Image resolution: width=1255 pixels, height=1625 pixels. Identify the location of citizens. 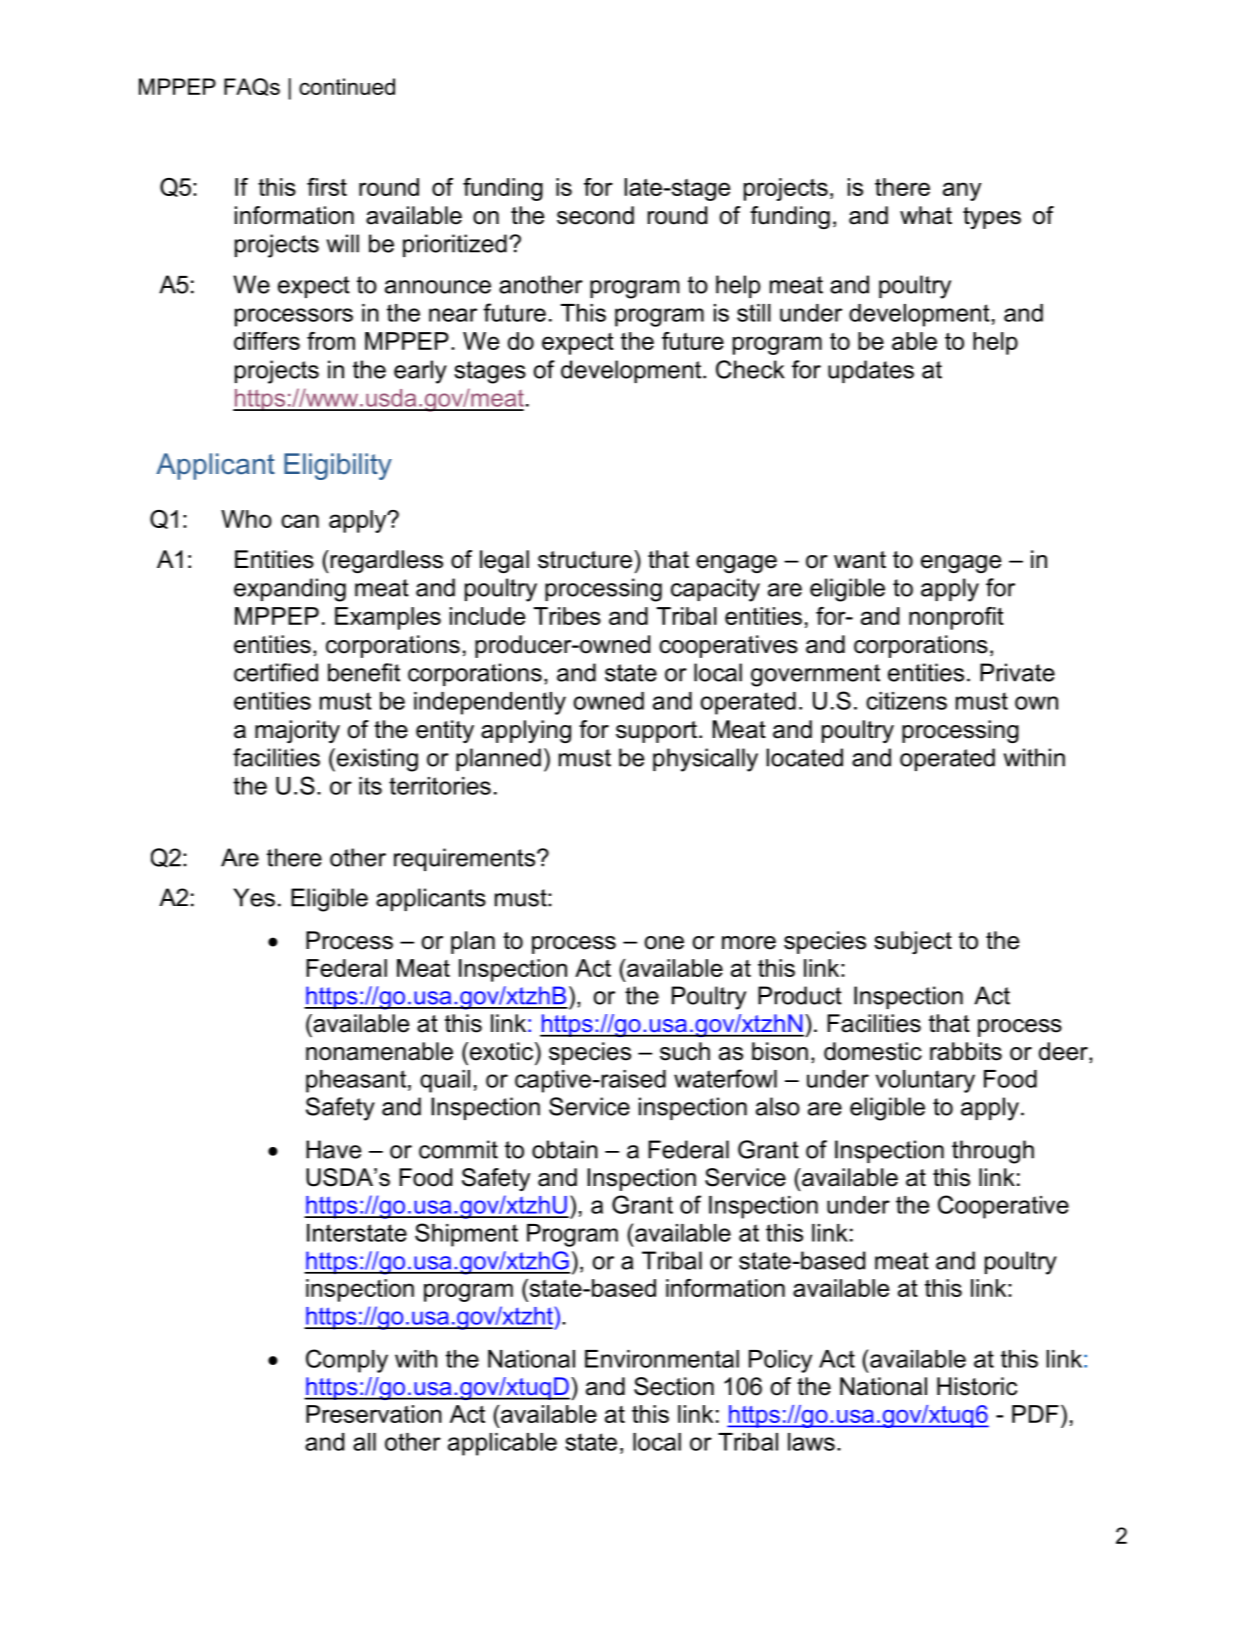
(906, 701).
